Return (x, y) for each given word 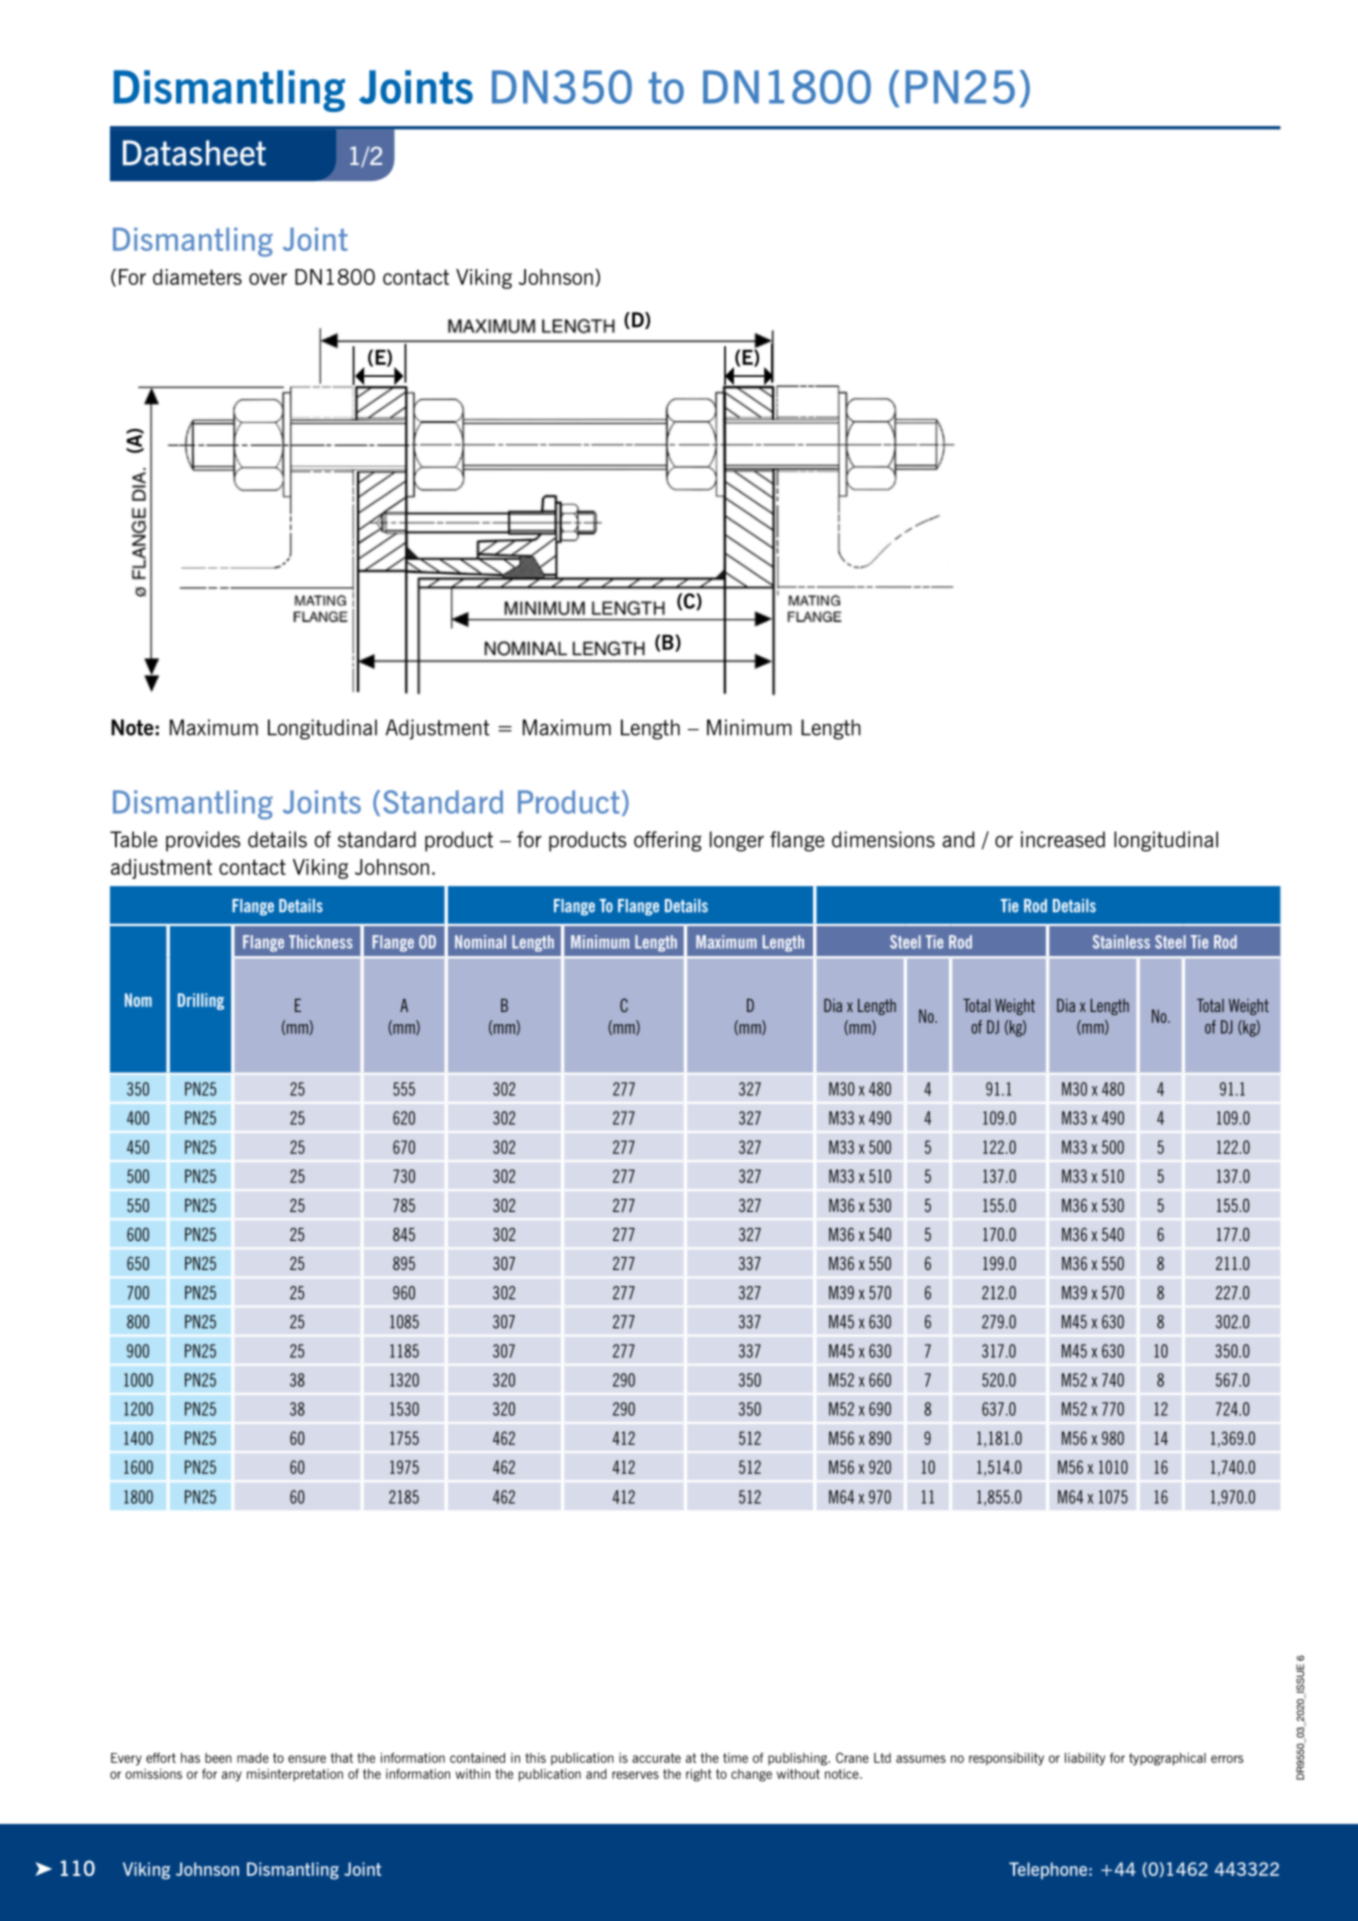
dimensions (883, 839)
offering (668, 841)
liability (1085, 1759)
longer (737, 841)
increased (1063, 839)
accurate (656, 1758)
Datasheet (194, 153)
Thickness (321, 942)
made (253, 1758)
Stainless (1121, 942)
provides (203, 841)
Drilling (201, 1001)
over (268, 279)
